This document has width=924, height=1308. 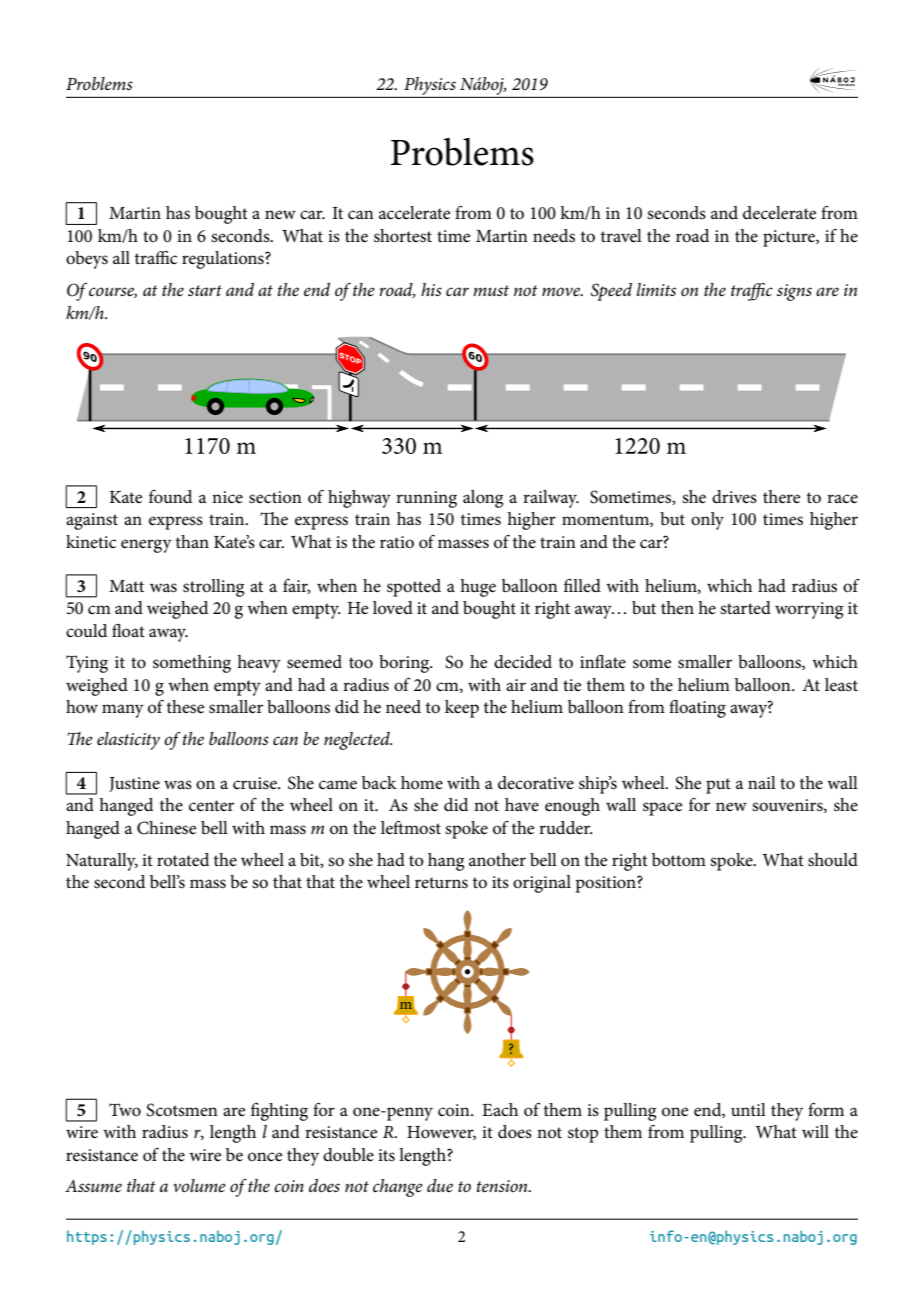 What do you see at coordinates (462, 709) in the document?
I see `keep` at bounding box center [462, 709].
